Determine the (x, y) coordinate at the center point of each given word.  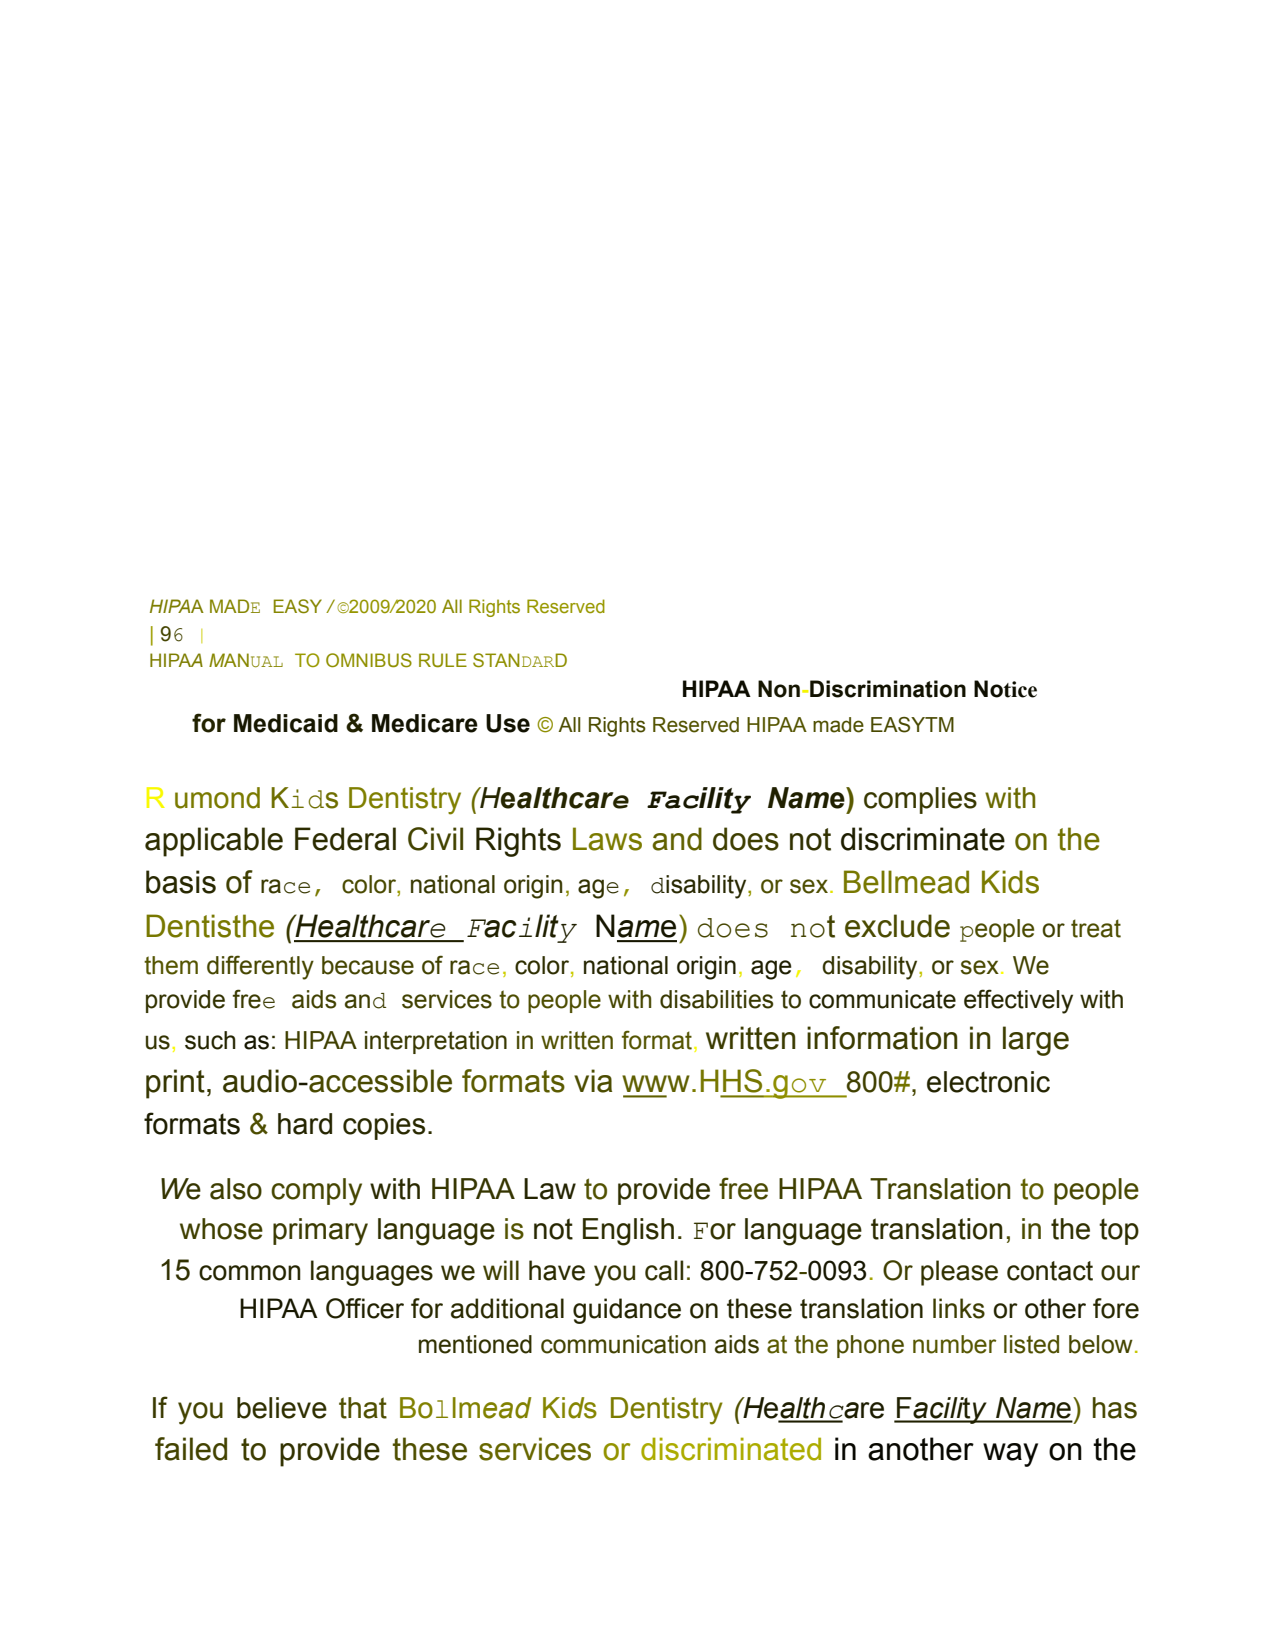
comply (316, 1192)
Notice (1005, 689)
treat (1096, 928)
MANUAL (246, 660)
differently (260, 967)
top (1119, 1231)
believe (282, 1408)
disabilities (716, 999)
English (628, 1232)
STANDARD (520, 660)
